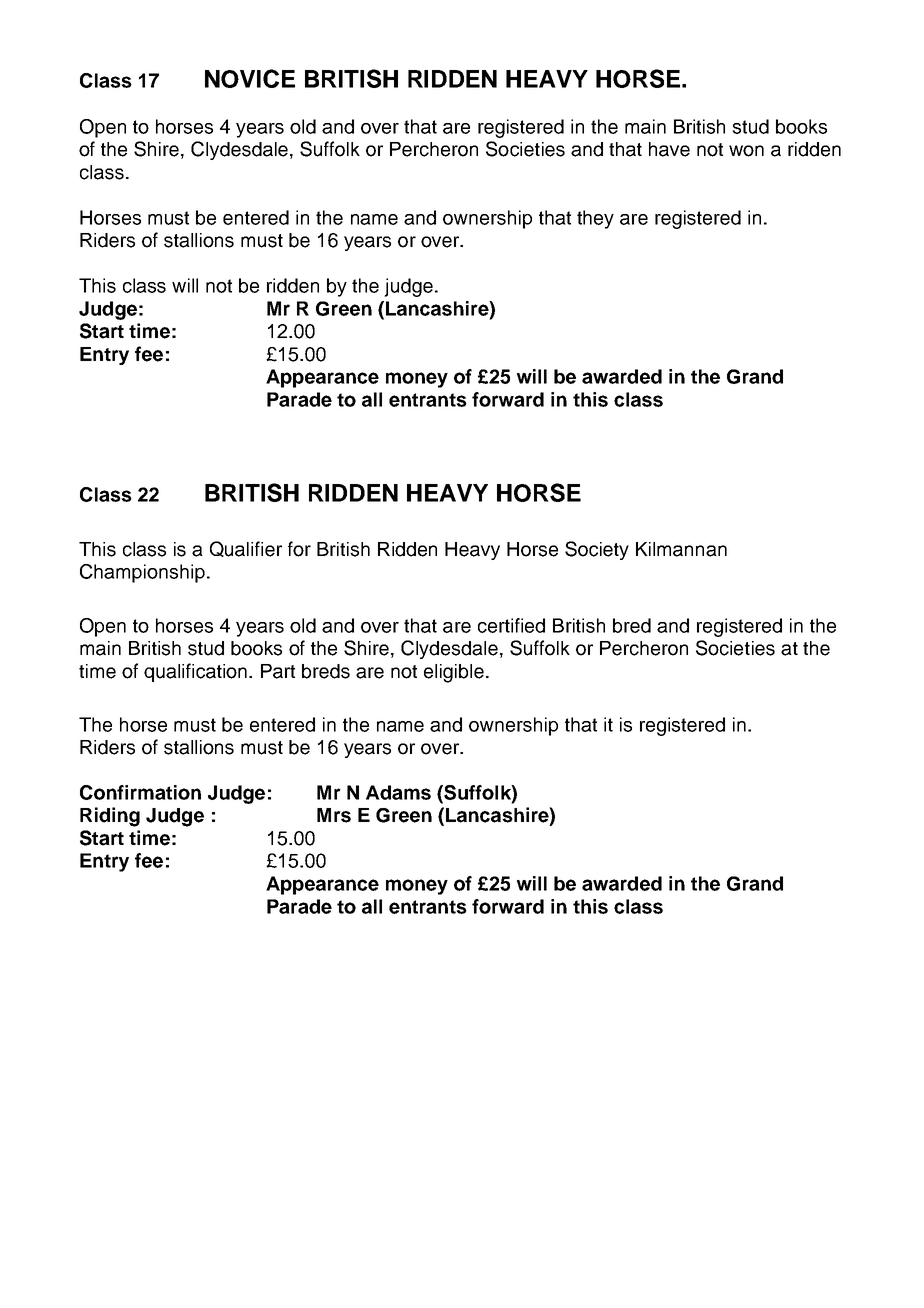 The image size is (924, 1308). Describe the element at coordinates (746, 151) in the screenshot. I see `won` at that location.
